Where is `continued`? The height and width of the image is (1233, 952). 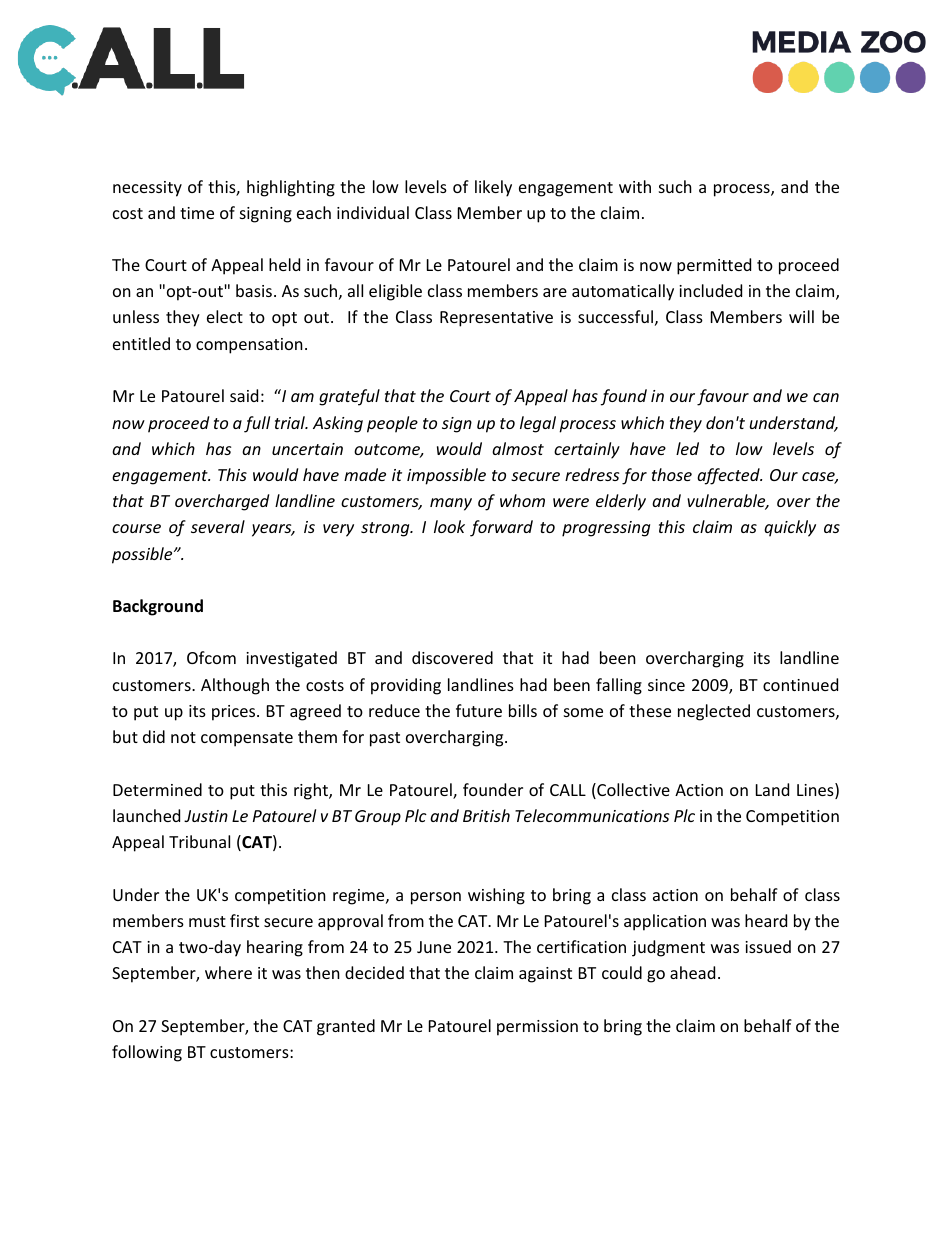 continued is located at coordinates (800, 684).
